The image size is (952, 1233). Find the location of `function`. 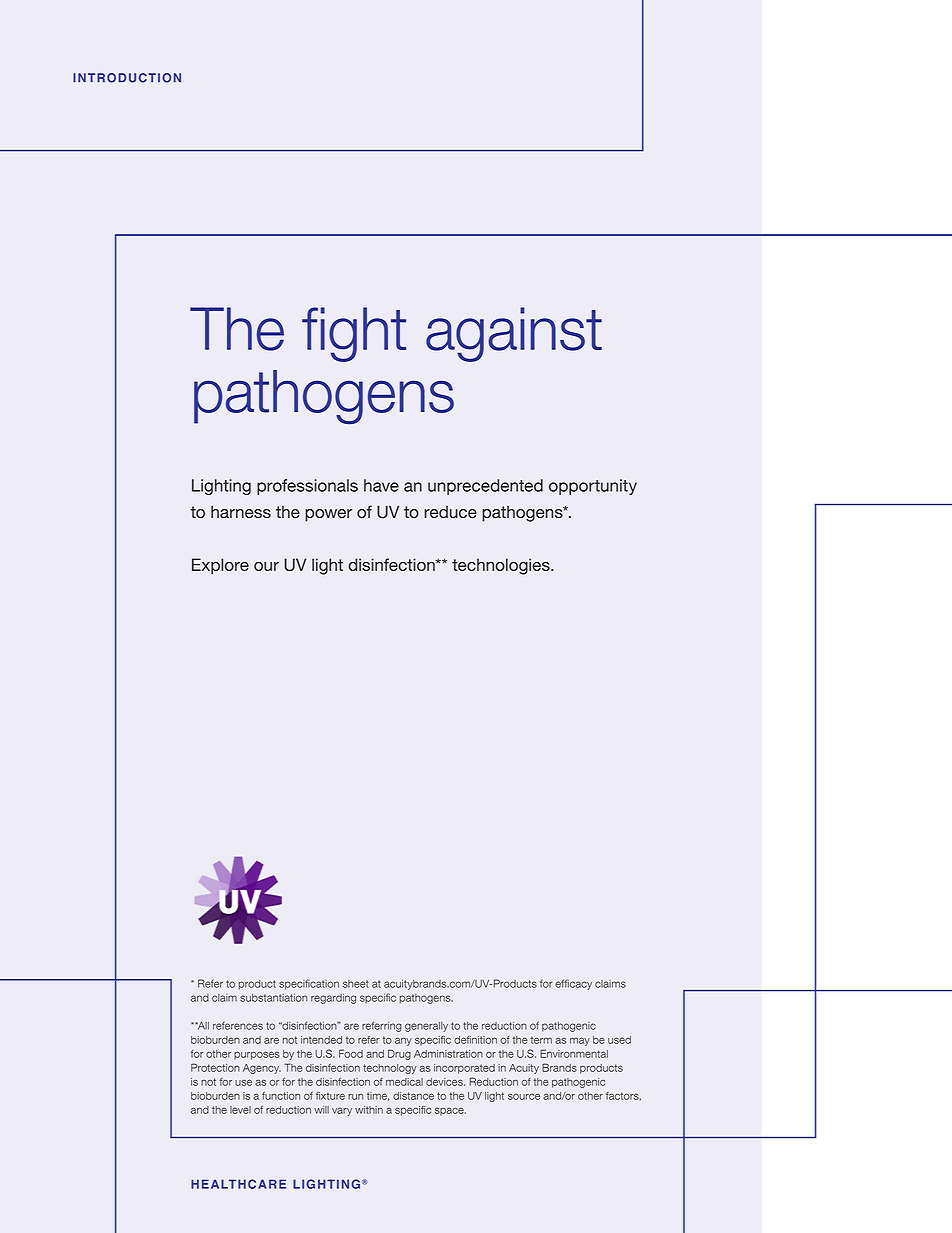

function is located at coordinates (281, 1096).
